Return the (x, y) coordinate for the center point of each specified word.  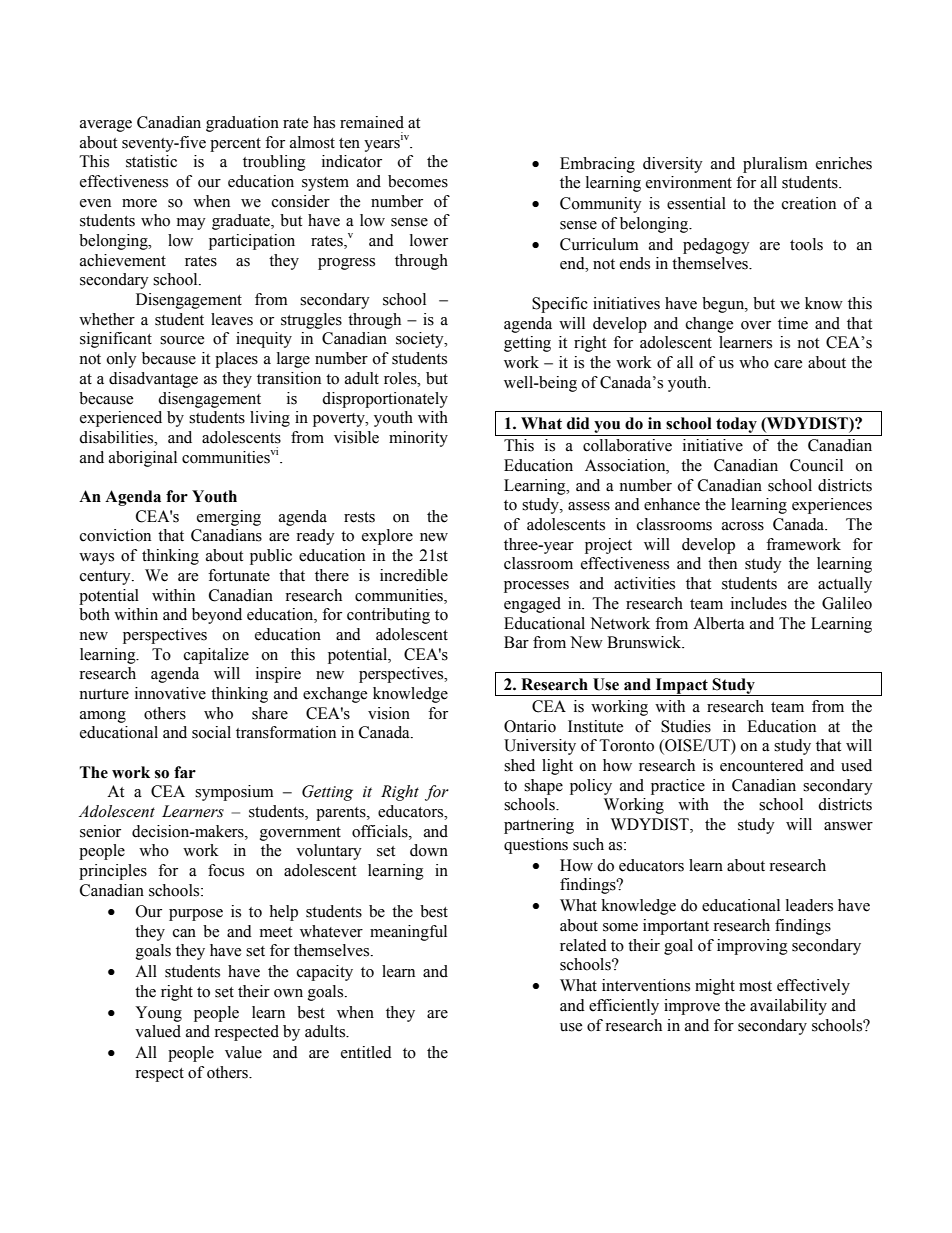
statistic (151, 161)
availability (788, 1007)
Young (158, 1014)
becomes (418, 181)
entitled (366, 1052)
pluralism (775, 165)
